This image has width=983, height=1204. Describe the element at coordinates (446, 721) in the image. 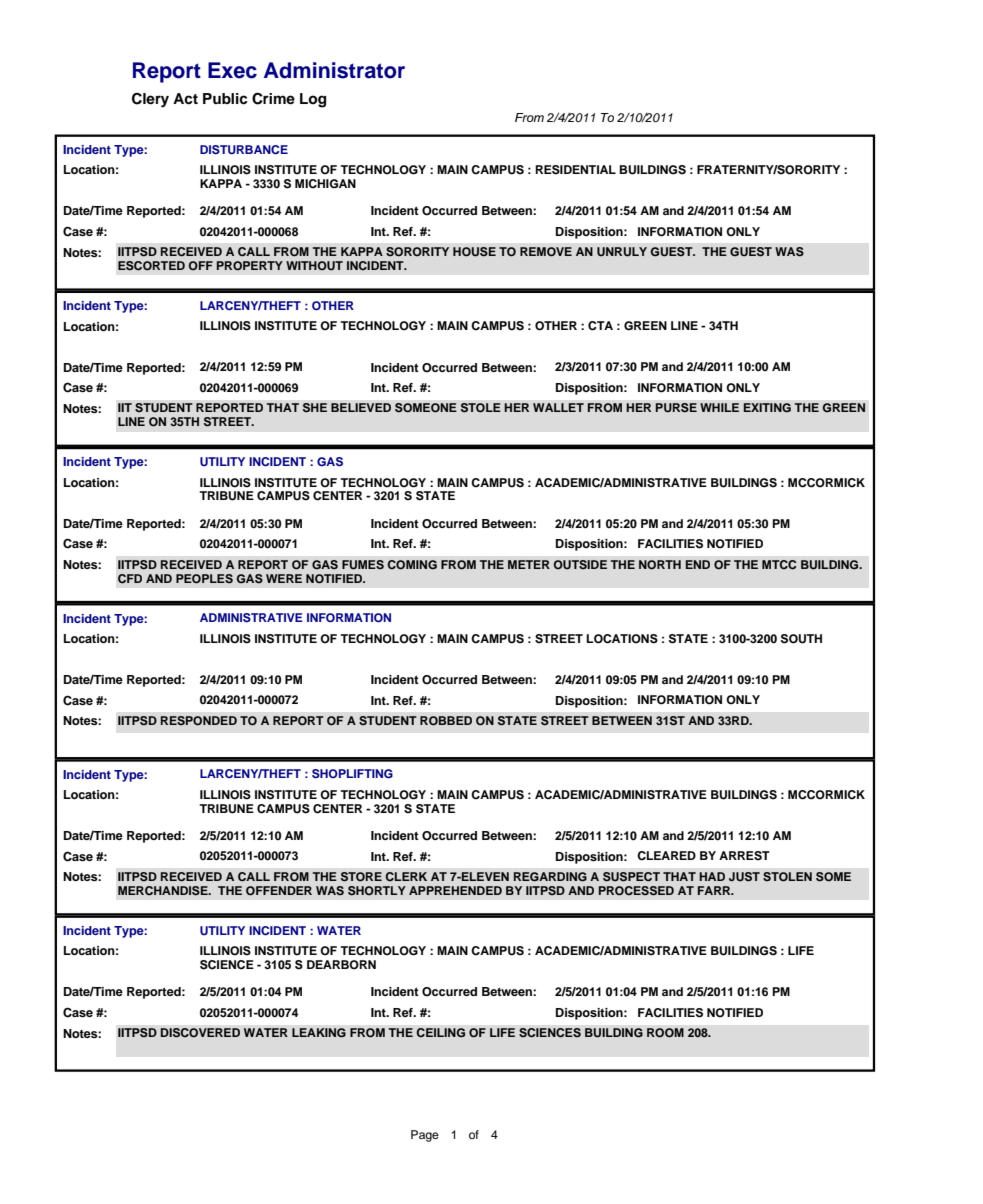

I see `ROBBED` at that location.
